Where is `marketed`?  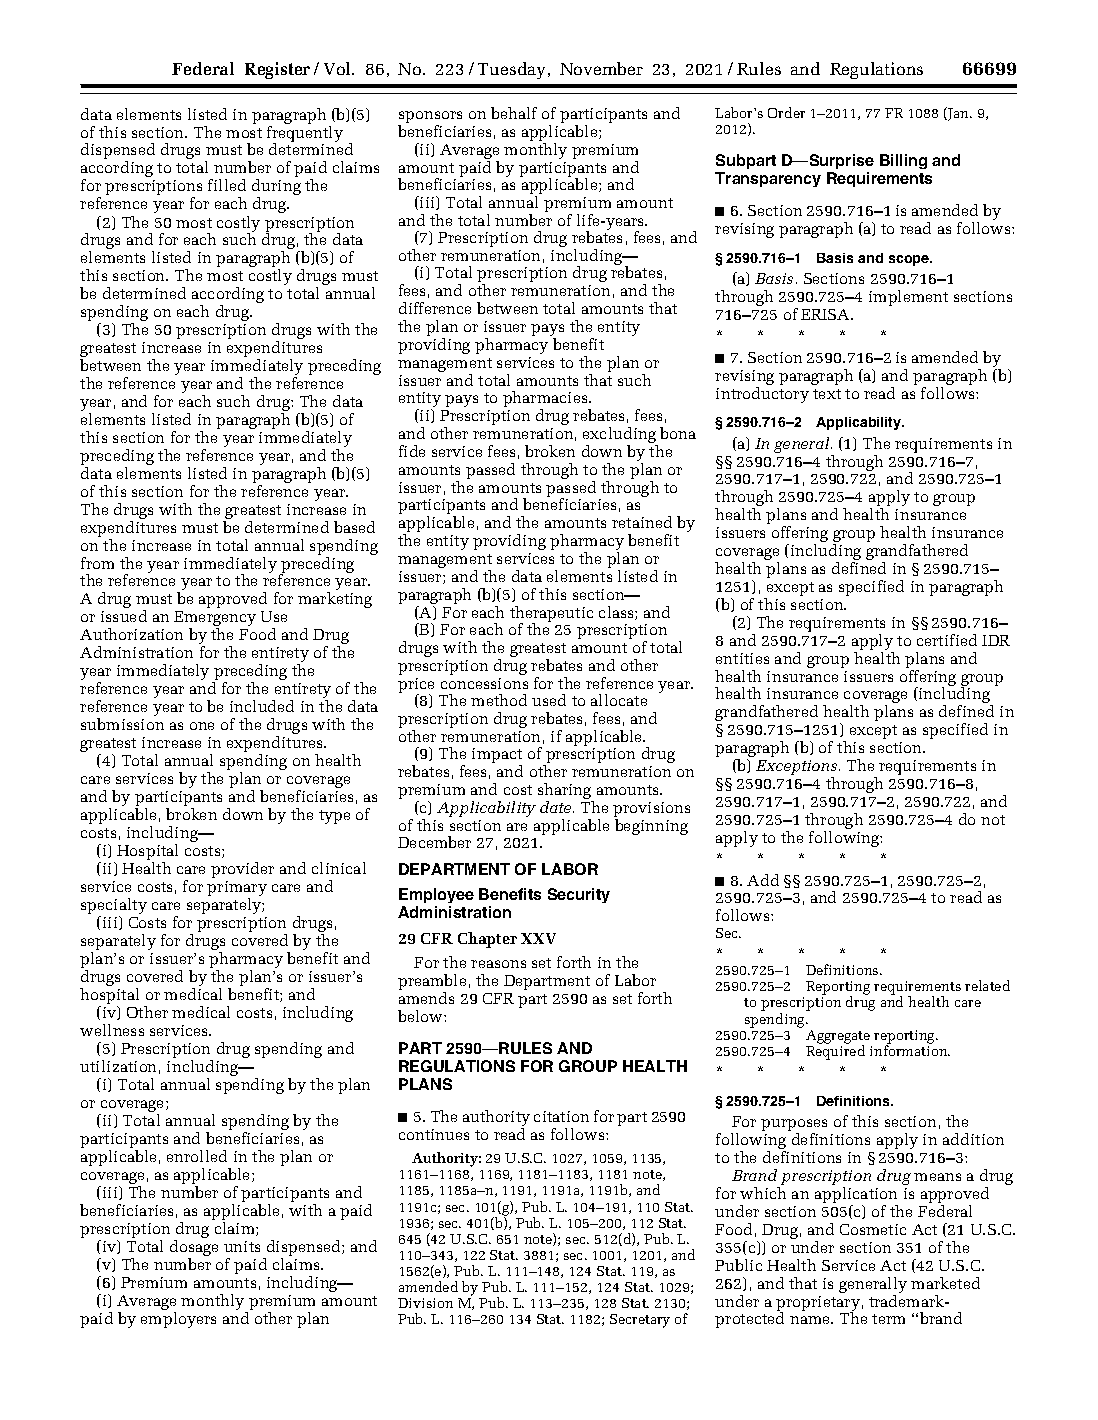 marketed is located at coordinates (945, 1283).
